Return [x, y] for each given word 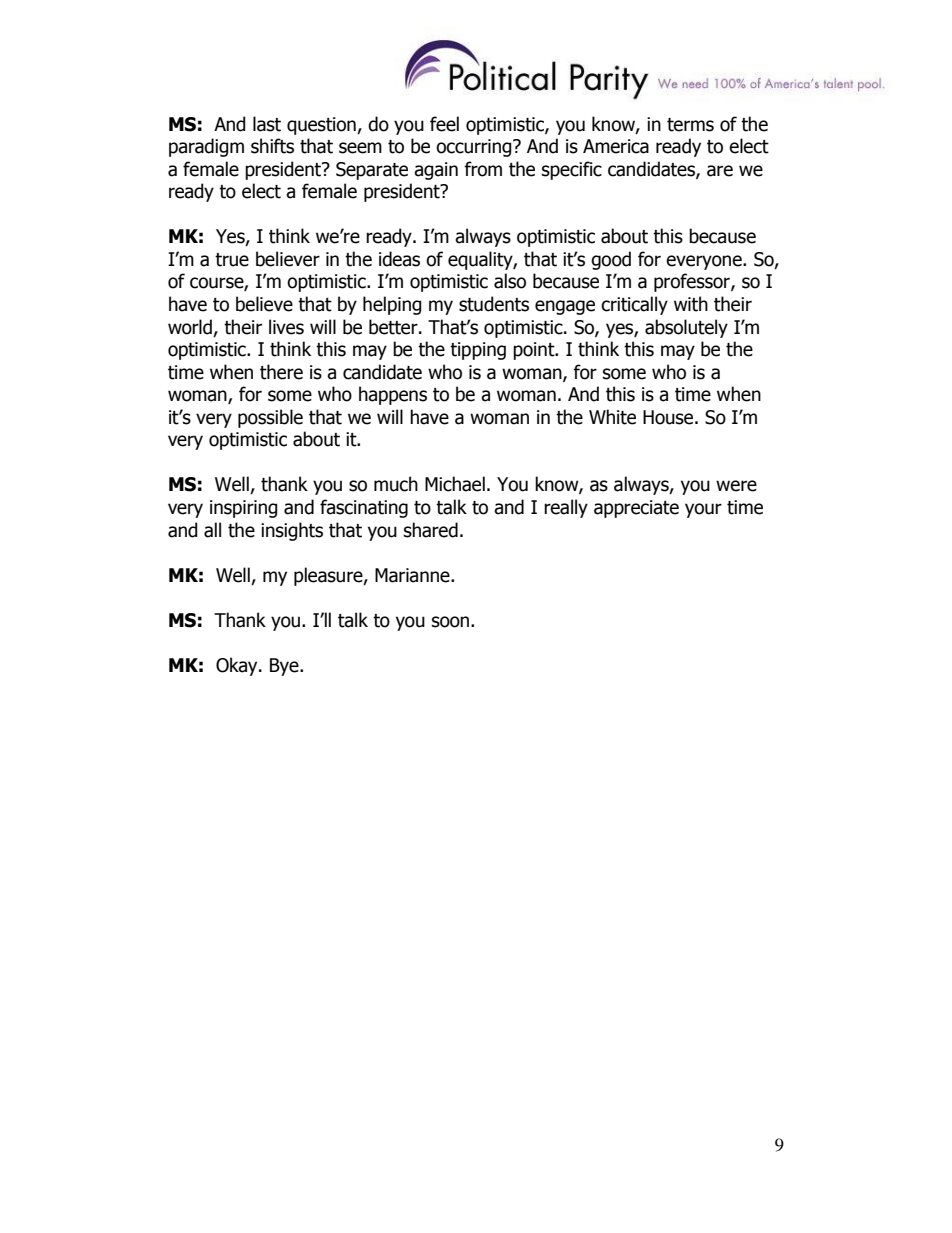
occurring [475, 148]
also [510, 281]
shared [431, 530]
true [232, 260]
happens [393, 395]
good [611, 260]
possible [270, 418]
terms [690, 125]
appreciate [636, 509]
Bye [285, 667]
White [612, 417]
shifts [272, 146]
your [703, 510]
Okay [238, 666]
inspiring [244, 509]
